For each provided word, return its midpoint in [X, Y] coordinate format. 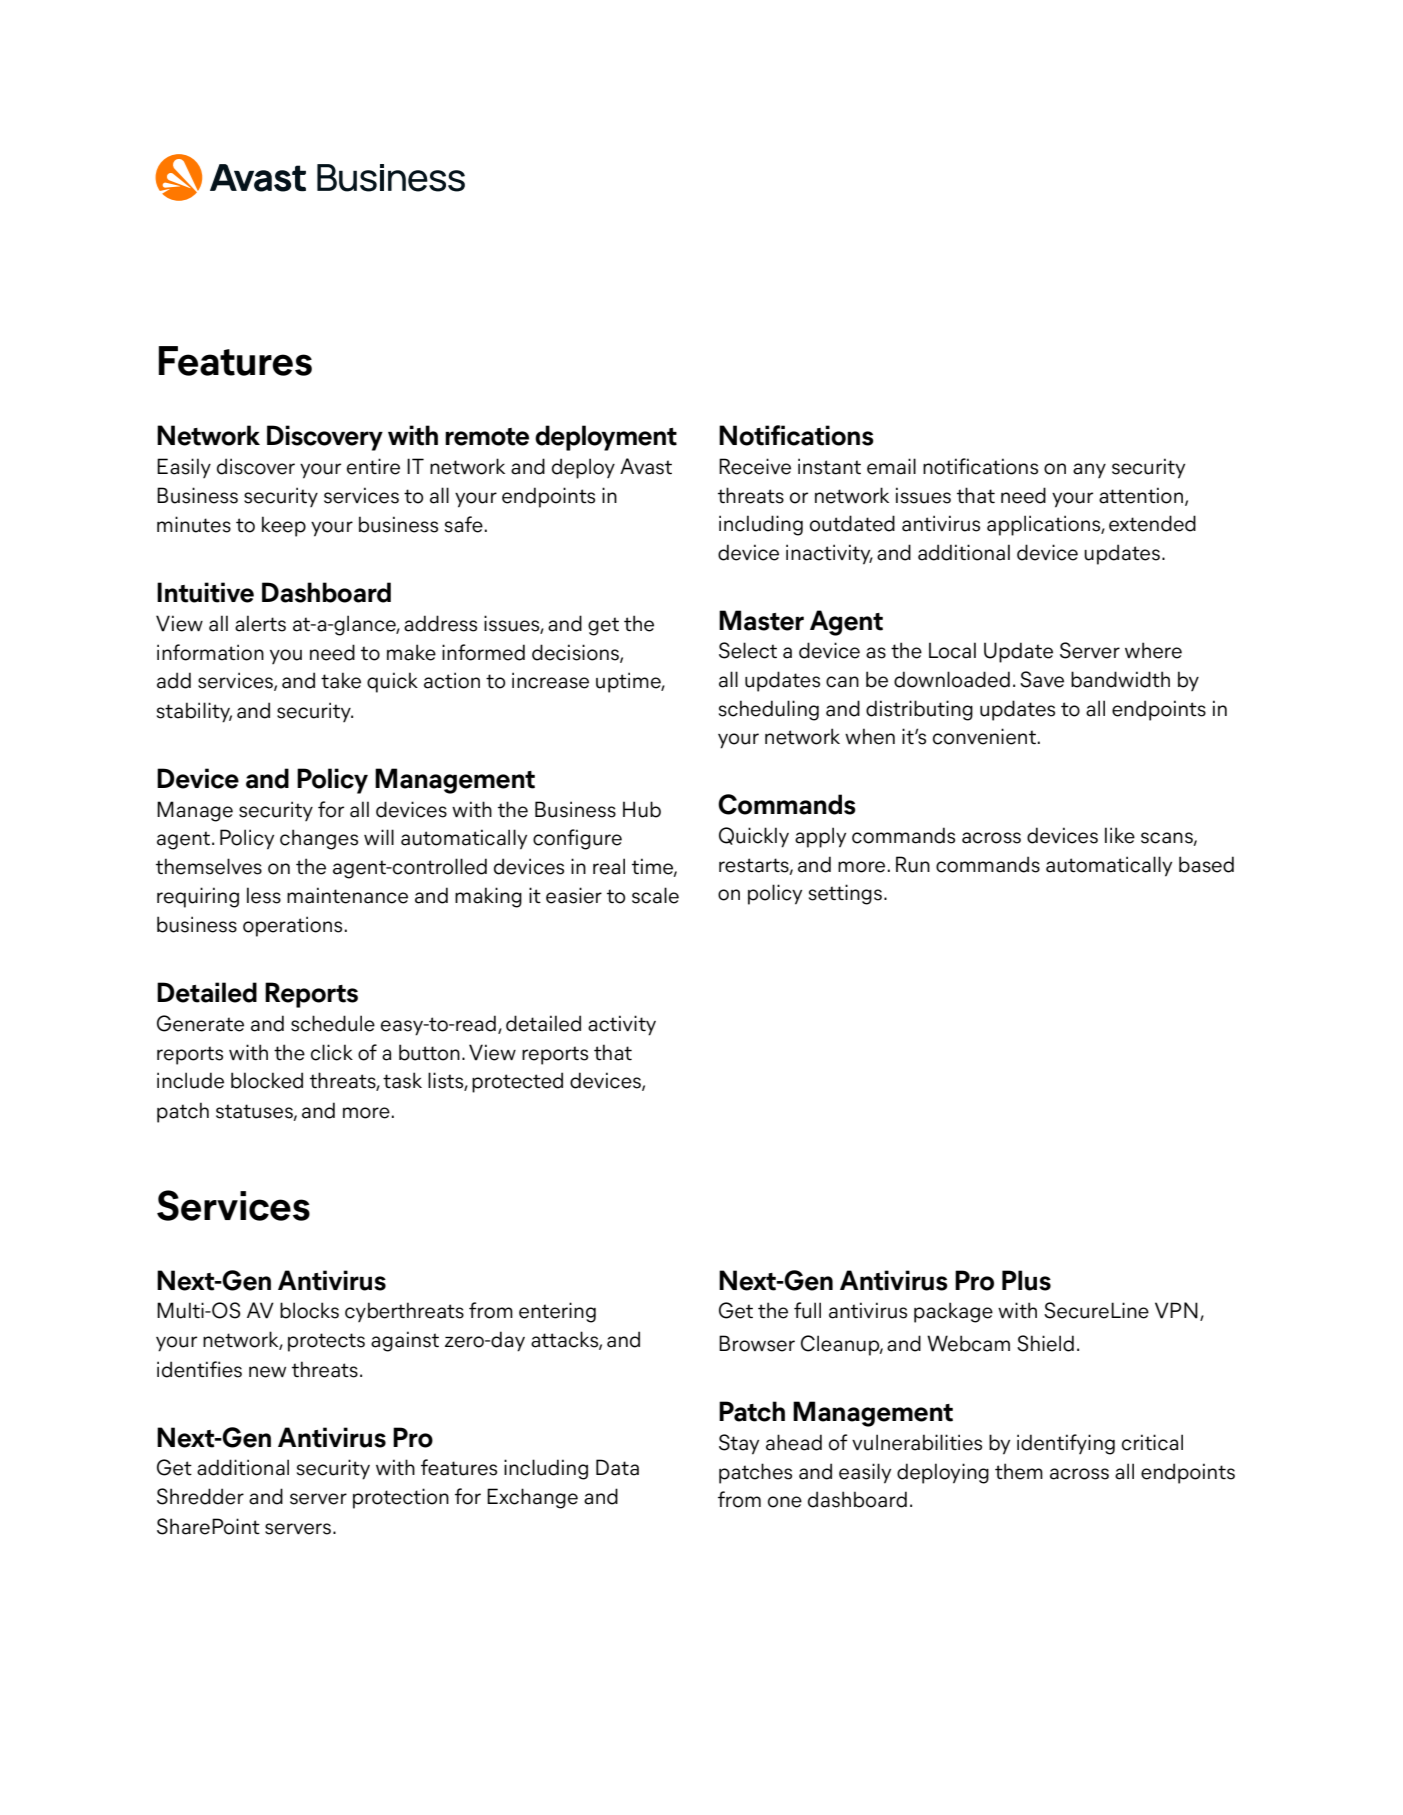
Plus [1026, 1280]
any [1089, 470]
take [341, 680]
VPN [1176, 1310]
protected [517, 1082]
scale [655, 895]
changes [319, 839]
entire [373, 466]
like [1120, 835]
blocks [309, 1310]
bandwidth [1120, 679]
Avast [646, 466]
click [332, 1052]
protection [401, 1498]
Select [748, 650]
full [807, 1310]
